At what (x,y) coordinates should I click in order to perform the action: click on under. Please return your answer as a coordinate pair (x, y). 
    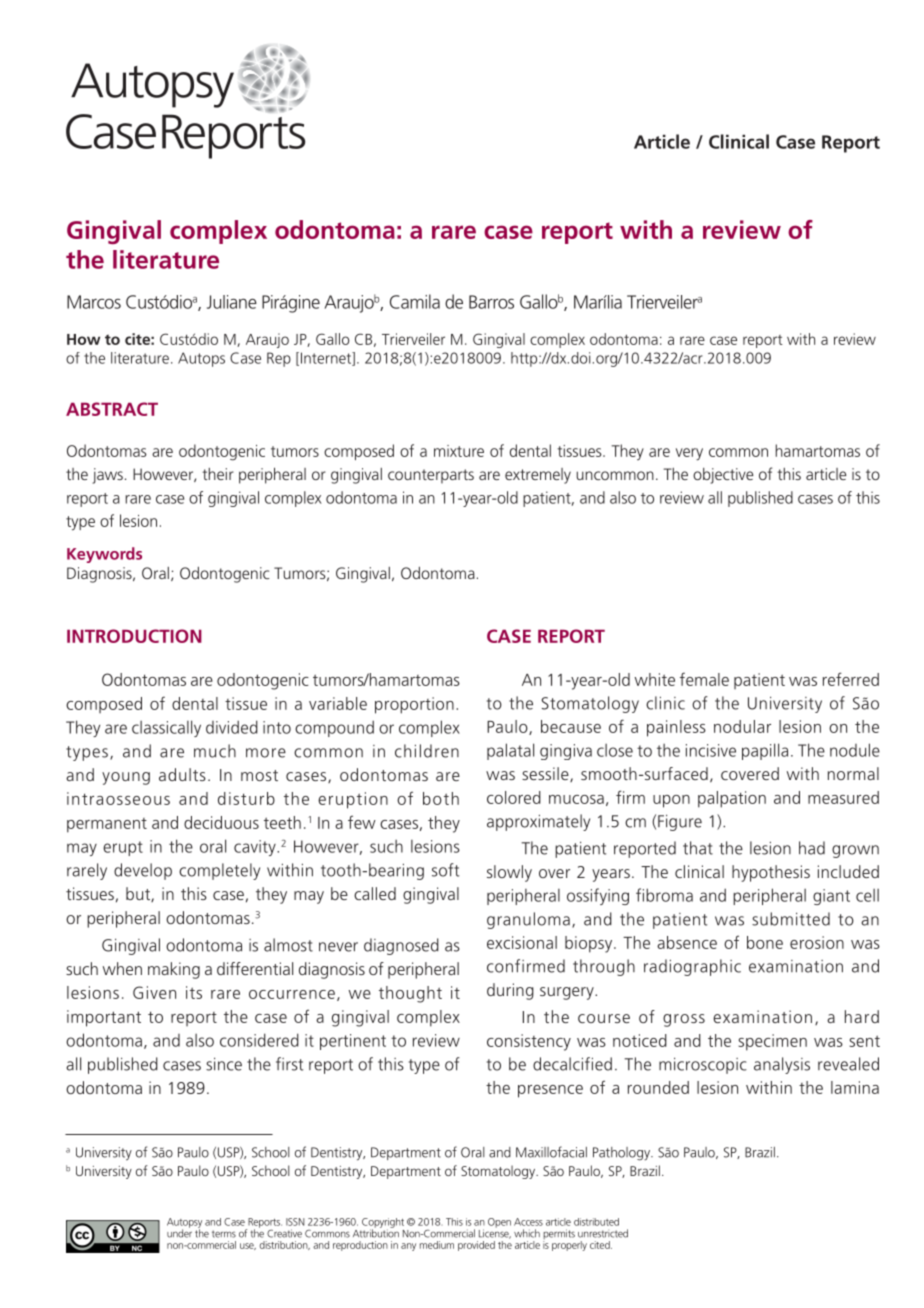
    Looking at the image, I should click on (179, 1232).
